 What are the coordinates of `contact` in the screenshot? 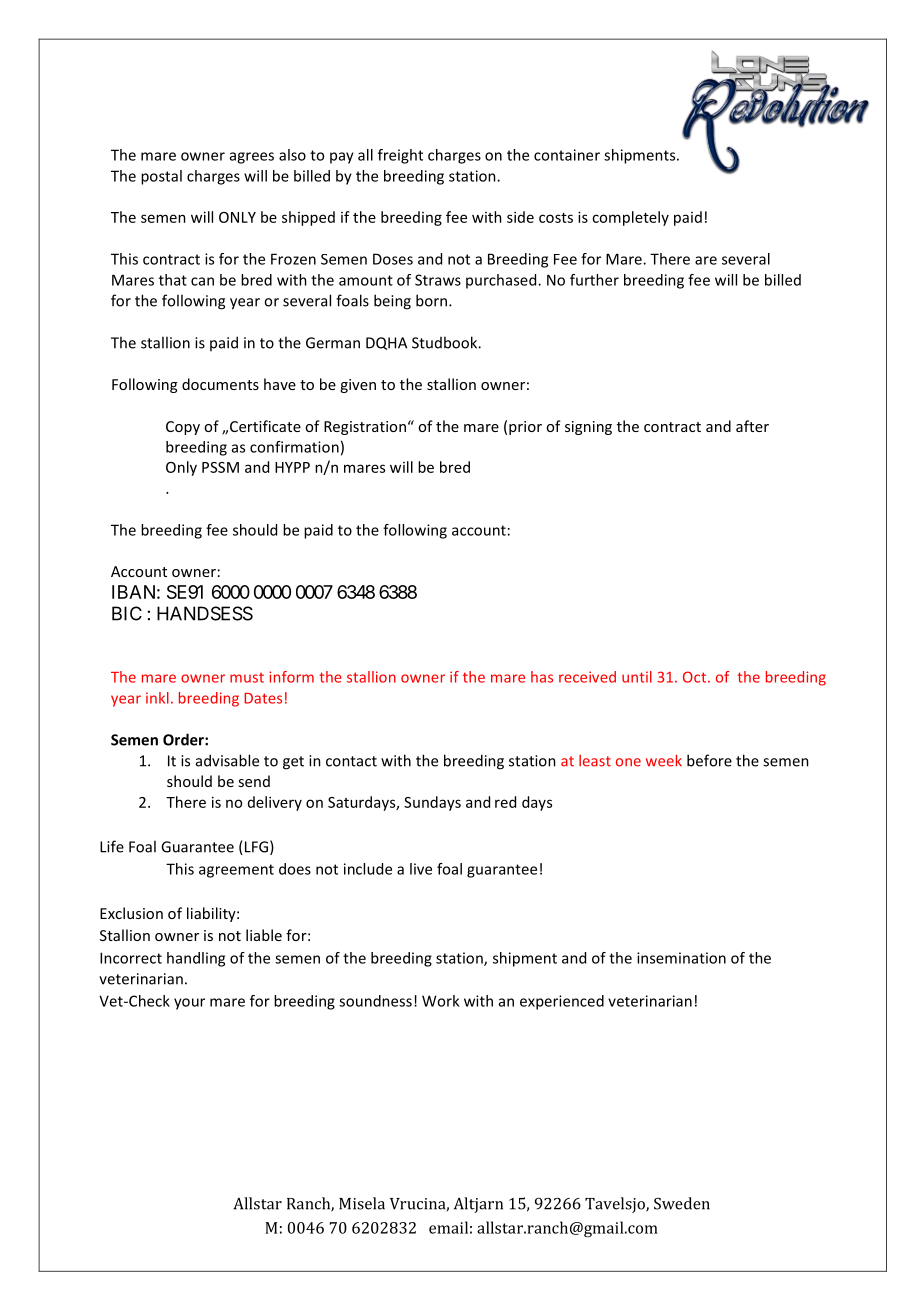 It's located at (351, 761).
